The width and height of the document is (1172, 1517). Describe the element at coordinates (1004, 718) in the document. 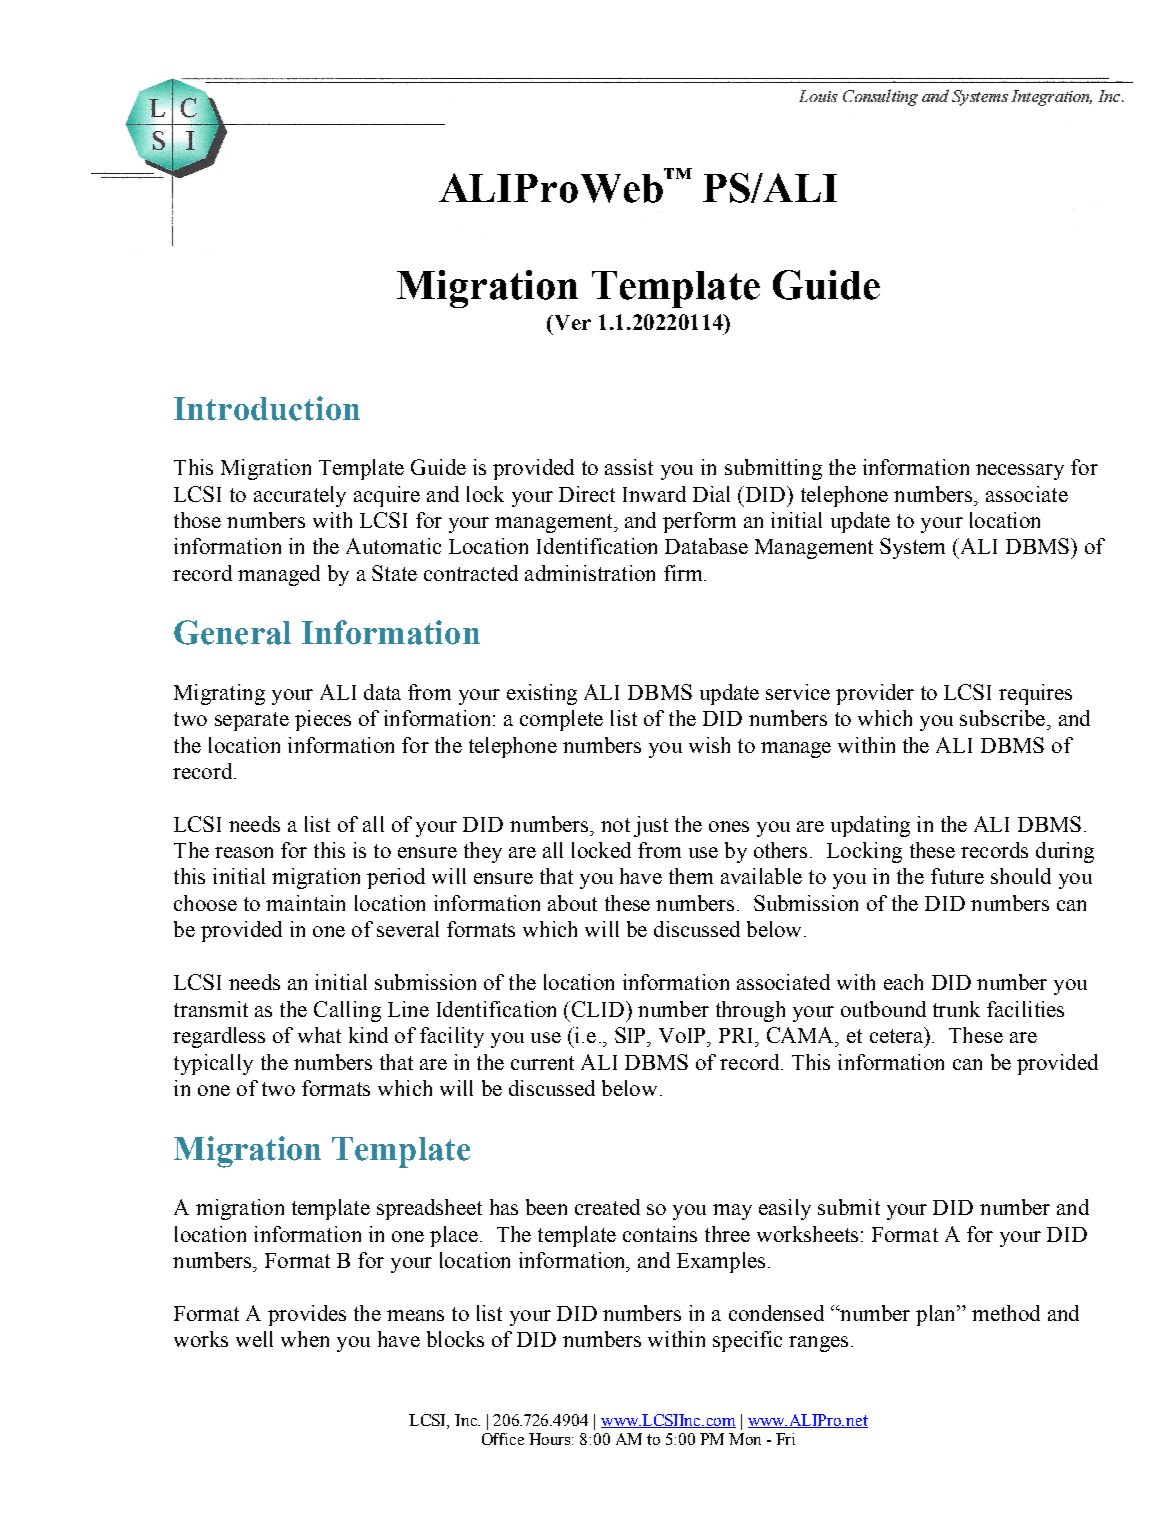

I see `subscribe` at that location.
